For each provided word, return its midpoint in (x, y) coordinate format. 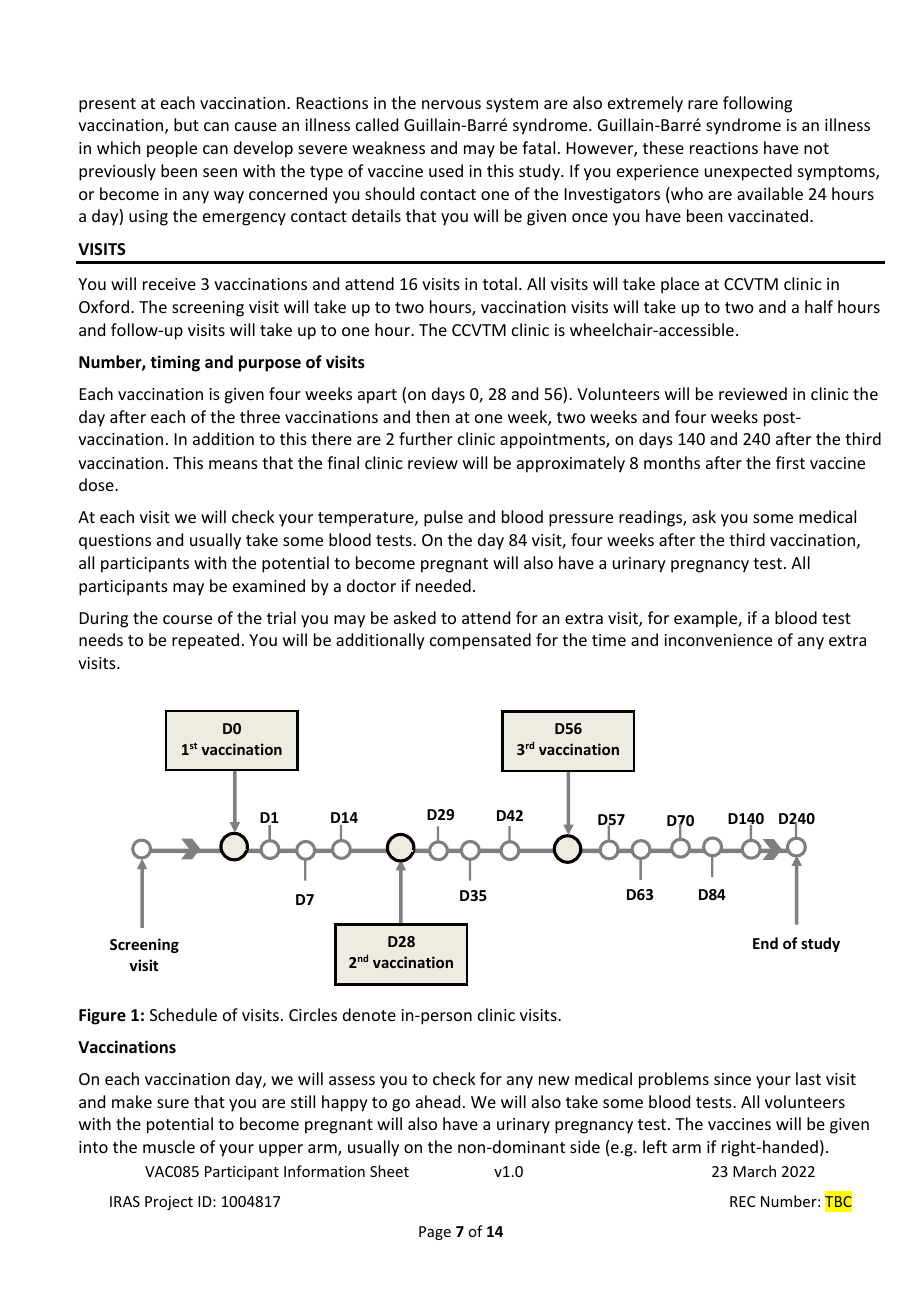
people (172, 149)
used (446, 170)
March (754, 1171)
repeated (205, 641)
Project (169, 1203)
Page (435, 1233)
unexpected (748, 172)
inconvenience (718, 640)
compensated (480, 641)
